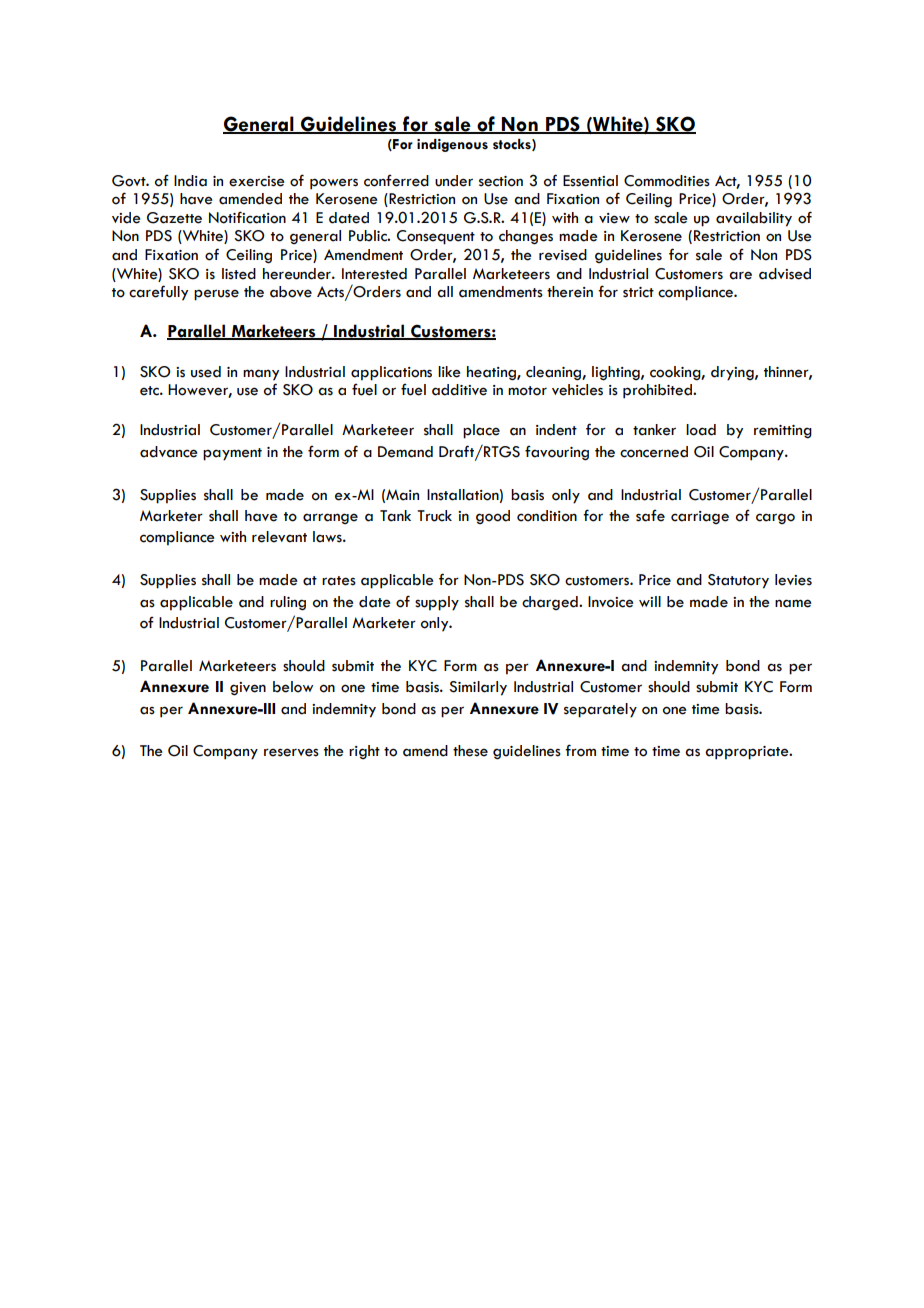 This page has width=924, height=1308. Describe the element at coordinates (481, 431) in the page. I see `place` at that location.
